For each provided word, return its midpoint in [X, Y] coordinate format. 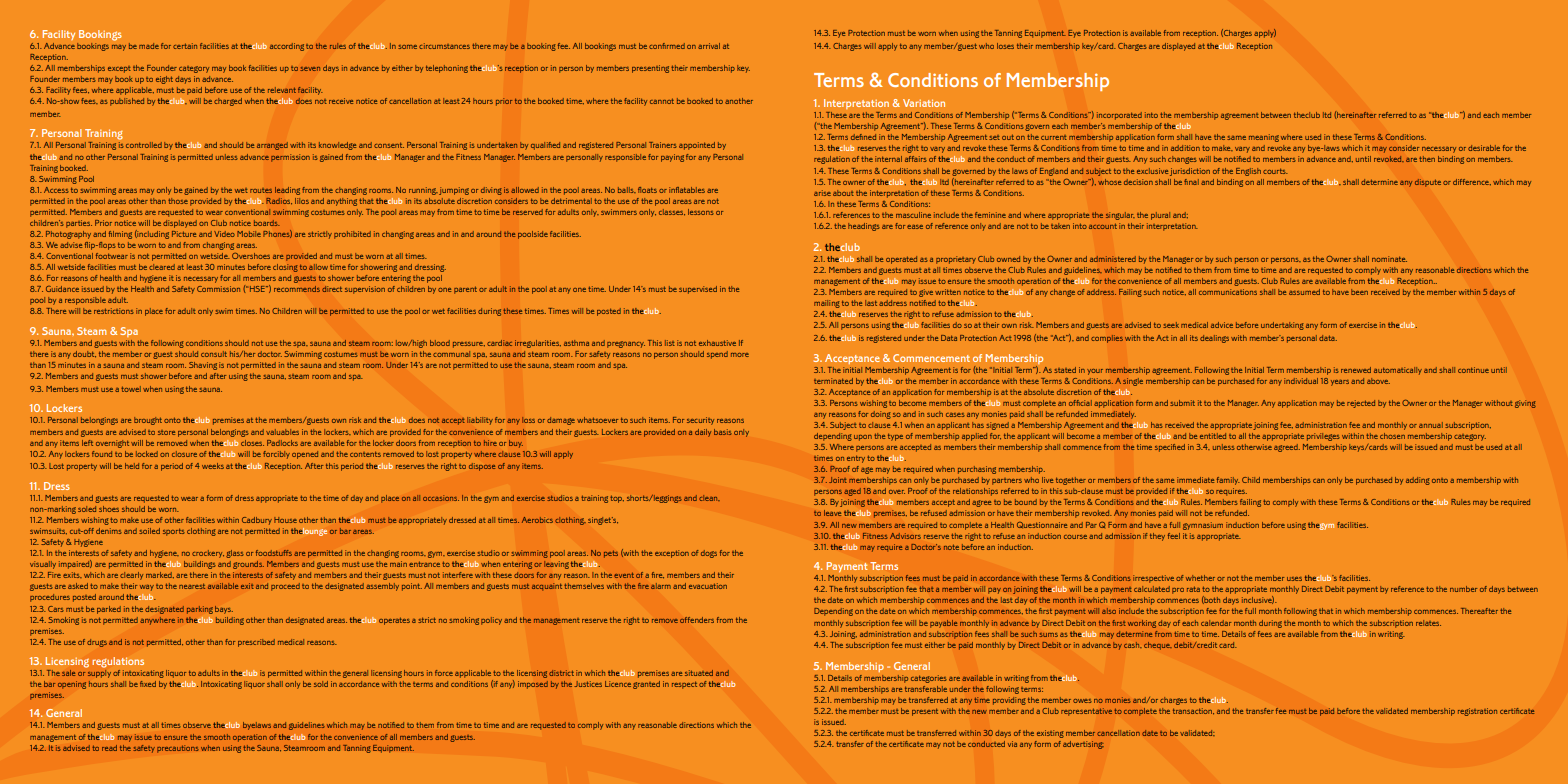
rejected [1361, 404]
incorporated [1119, 116]
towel [131, 389]
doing [881, 415]
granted [646, 685]
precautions [178, 749]
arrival [709, 46]
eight [164, 80]
